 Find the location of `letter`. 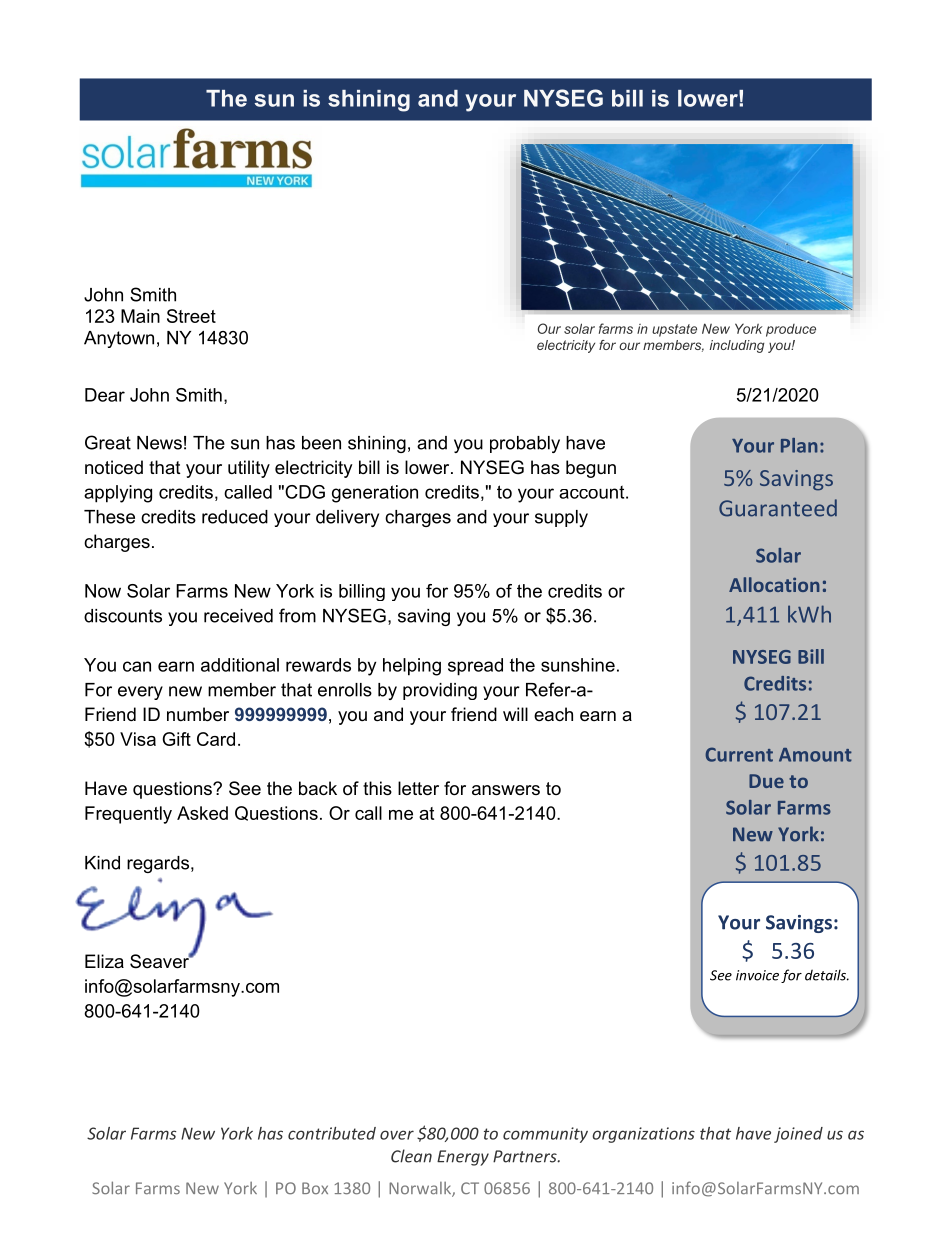

letter is located at coordinates (418, 788).
